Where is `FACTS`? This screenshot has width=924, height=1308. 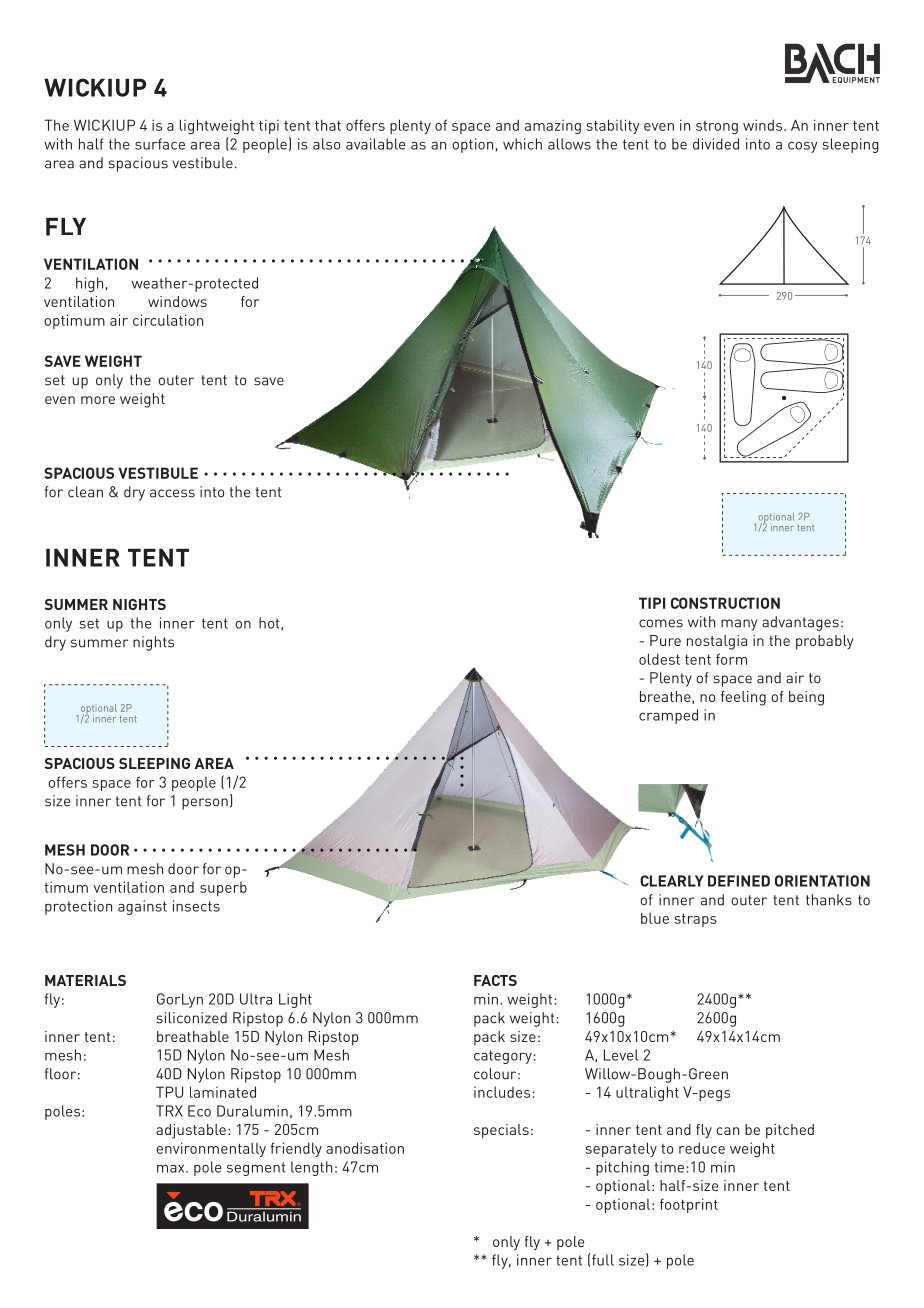
FACTS is located at coordinates (495, 980).
